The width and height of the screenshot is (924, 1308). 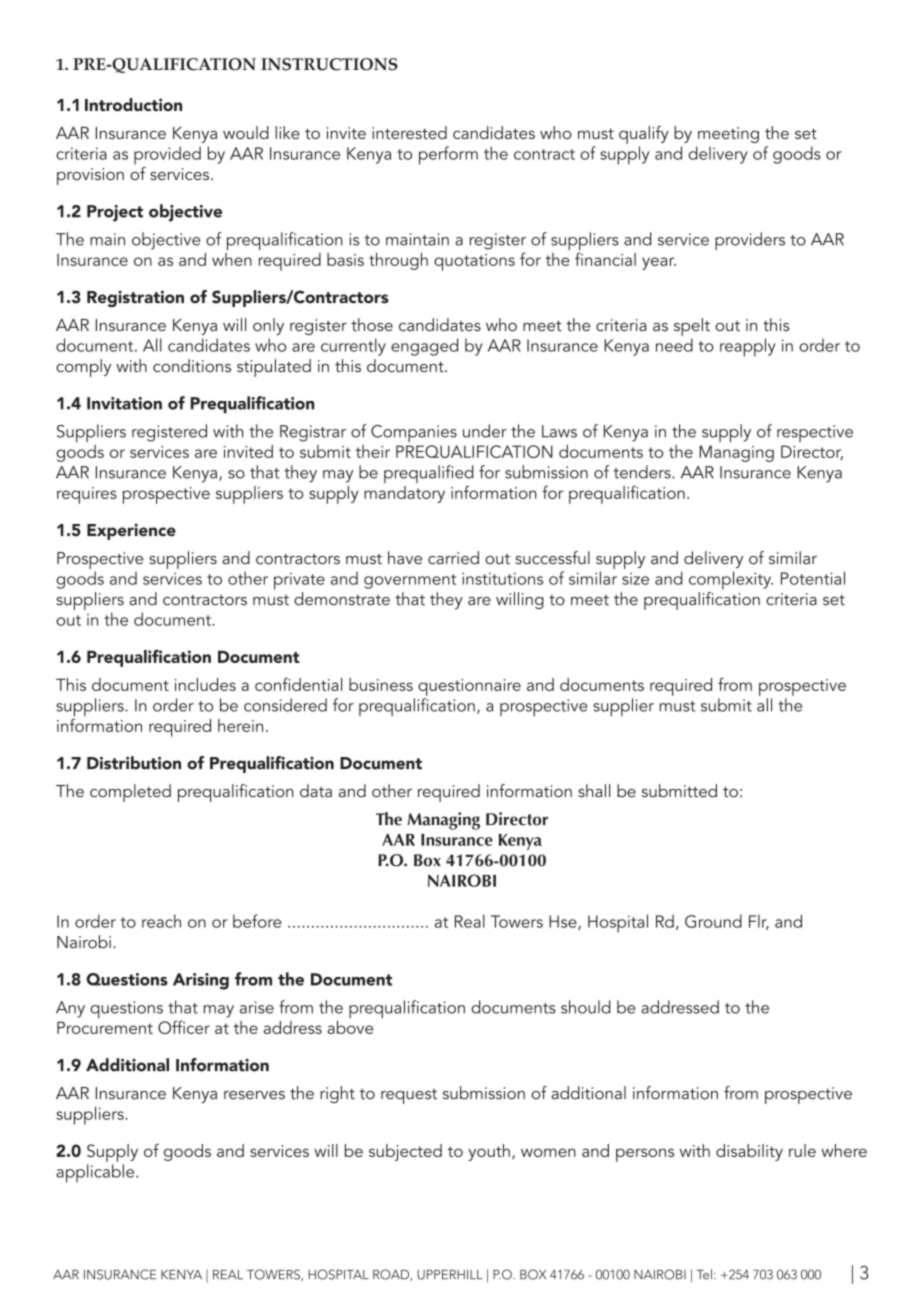 What do you see at coordinates (409, 132) in the screenshot?
I see `interested` at bounding box center [409, 132].
